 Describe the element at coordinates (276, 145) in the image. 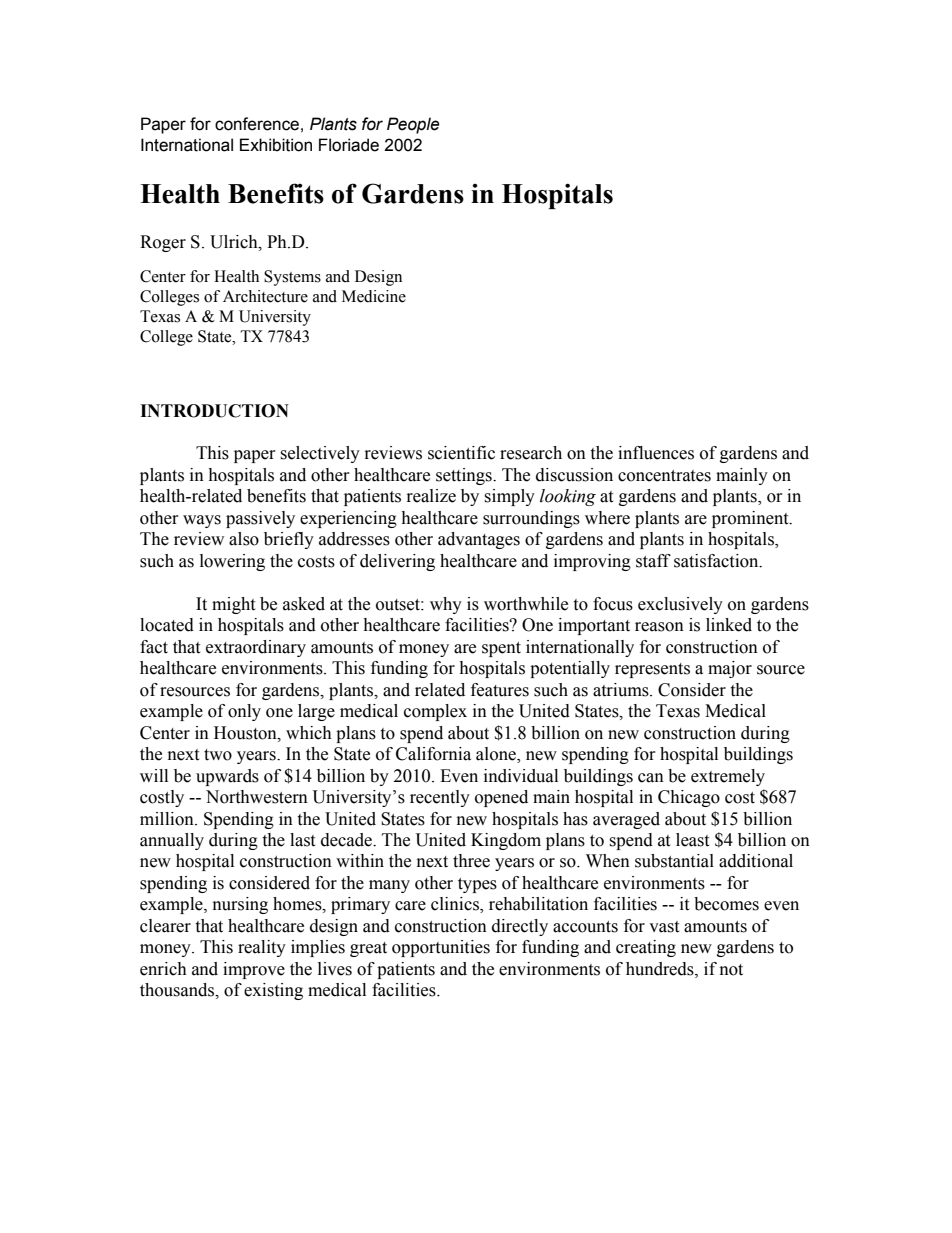

I see `Exhibition` at that location.
